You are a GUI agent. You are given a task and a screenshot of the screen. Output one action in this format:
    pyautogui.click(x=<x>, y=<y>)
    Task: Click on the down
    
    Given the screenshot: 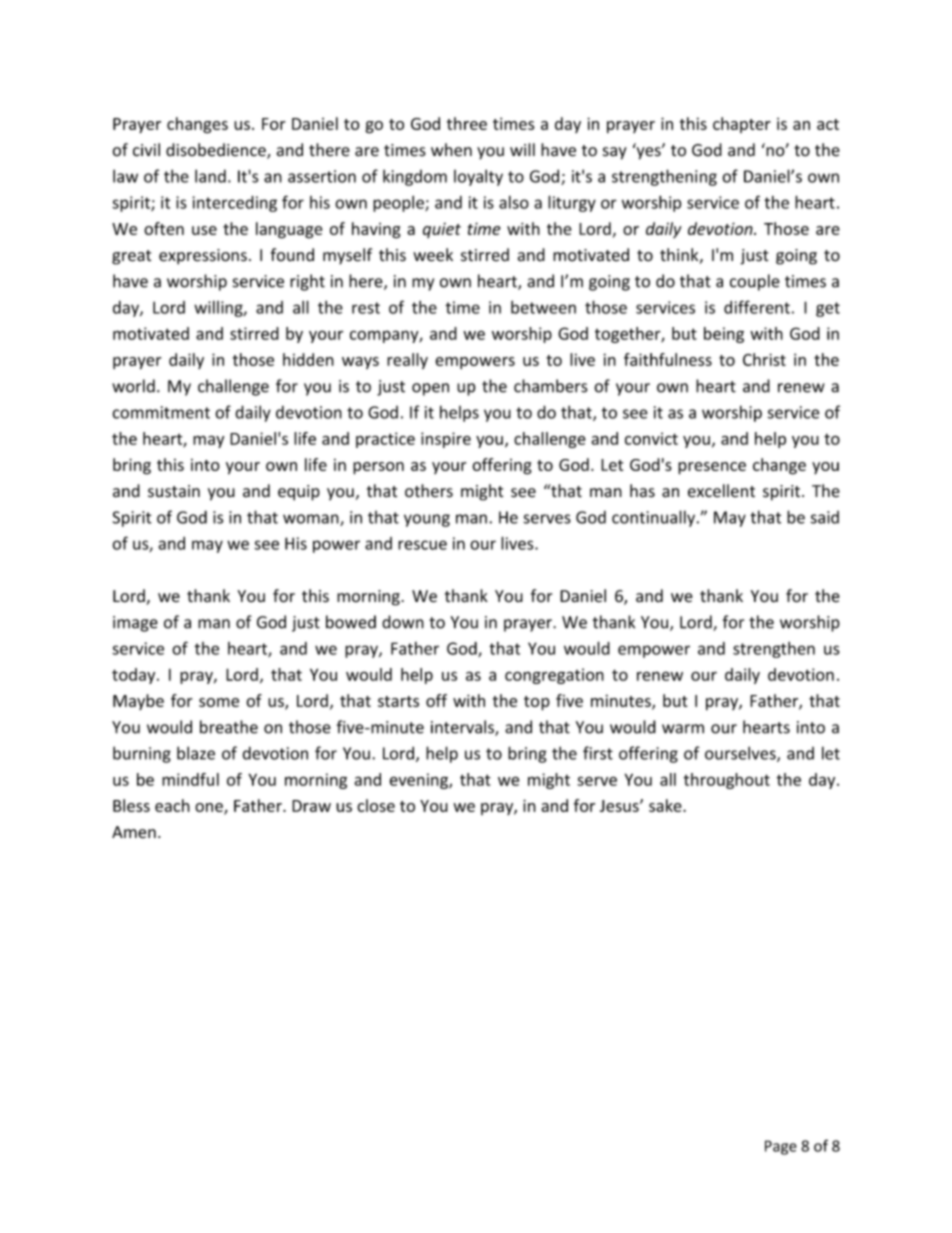 What is the action you would take?
    pyautogui.click(x=403, y=622)
